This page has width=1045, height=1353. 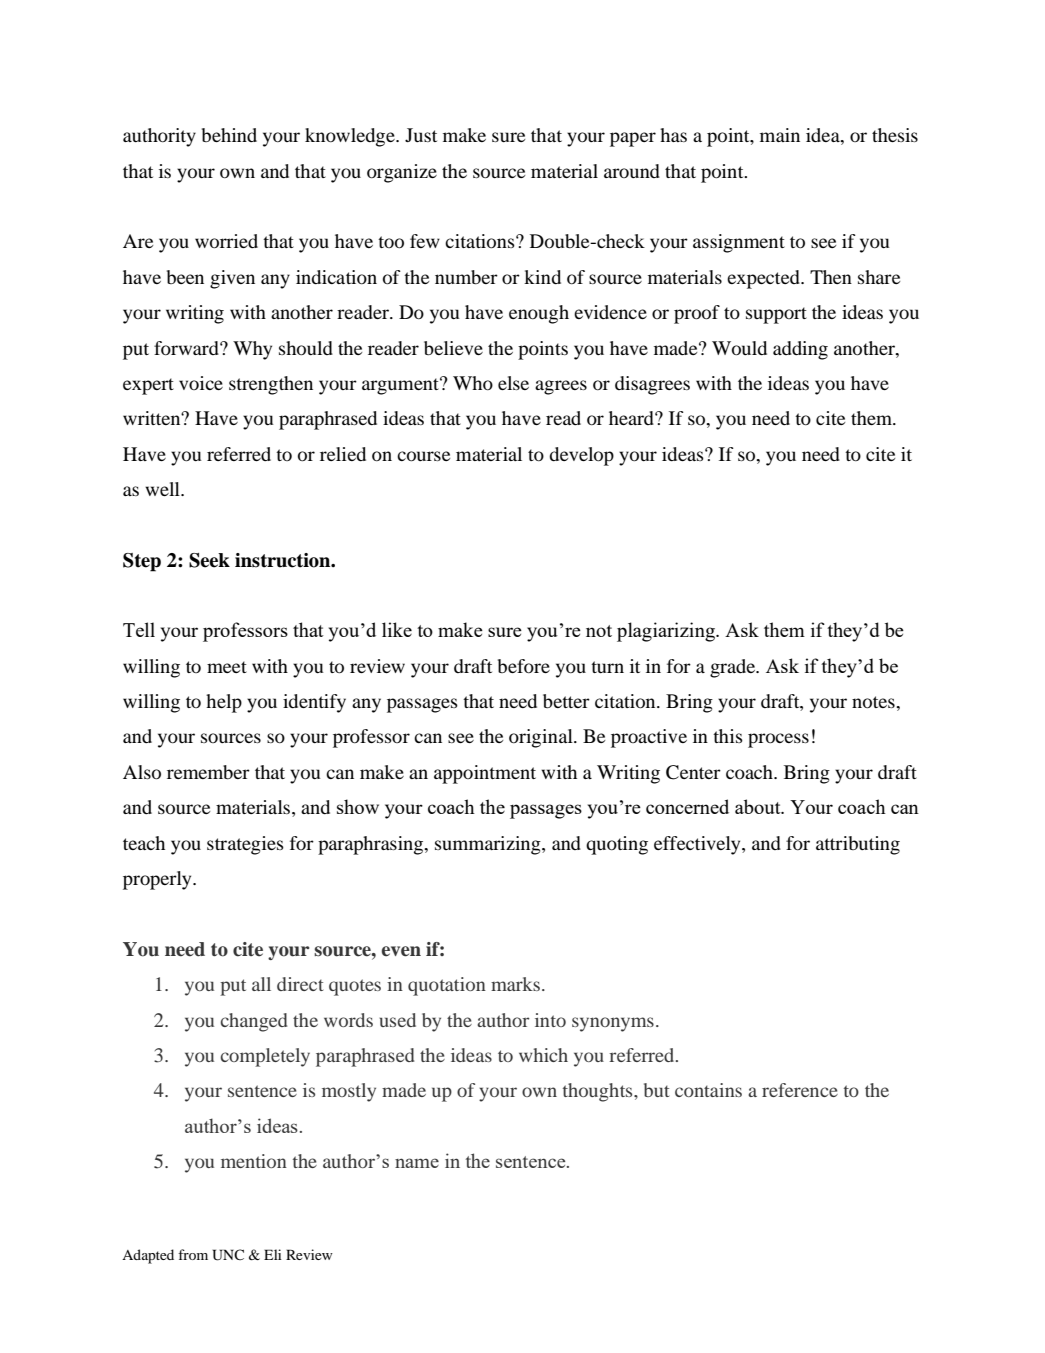 What do you see at coordinates (581, 456) in the page?
I see `develop` at bounding box center [581, 456].
